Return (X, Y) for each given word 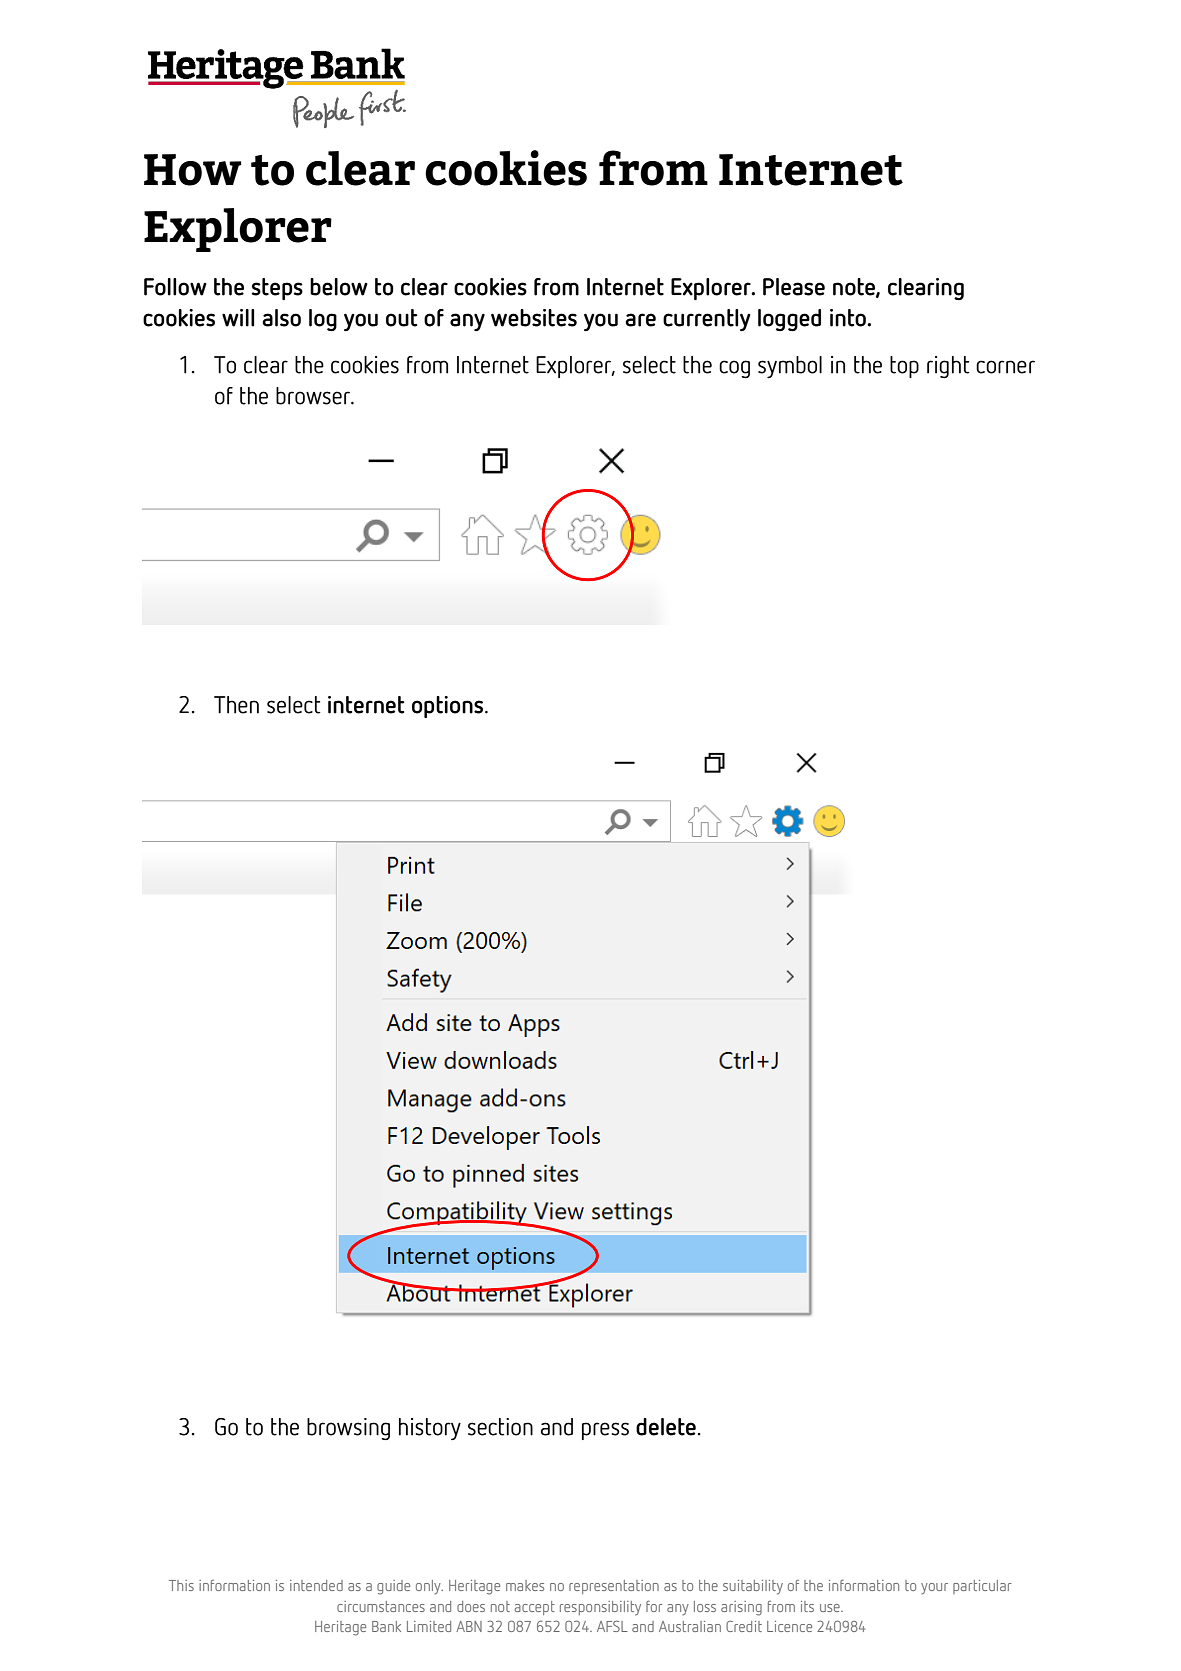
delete (666, 1427)
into (849, 318)
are (640, 320)
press (605, 1431)
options (449, 707)
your (934, 1589)
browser (314, 396)
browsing (348, 1429)
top (904, 367)
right (948, 367)
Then (236, 705)
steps (277, 289)
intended (316, 1585)
